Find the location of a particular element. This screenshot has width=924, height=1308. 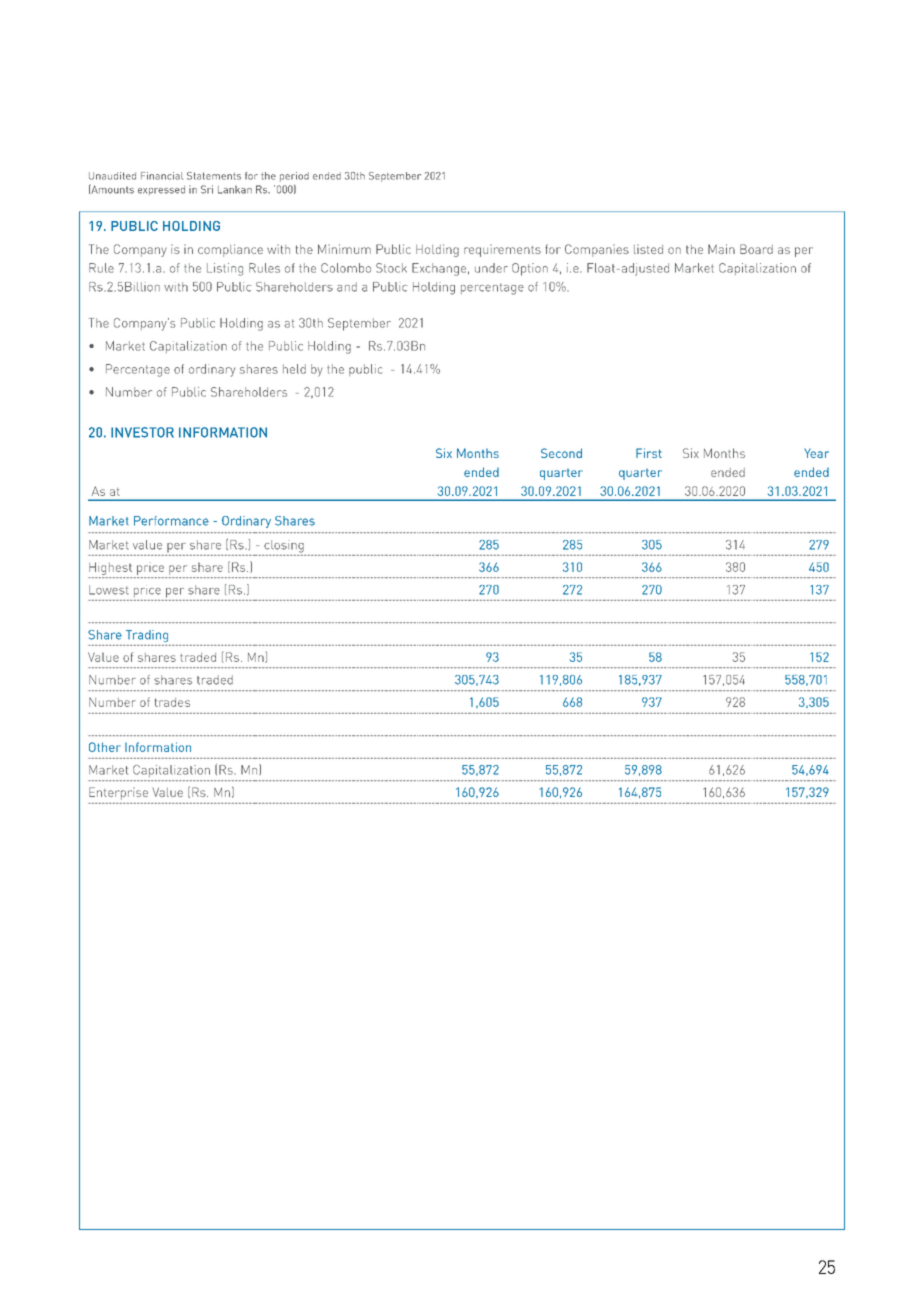

Sri is located at coordinates (207, 189).
